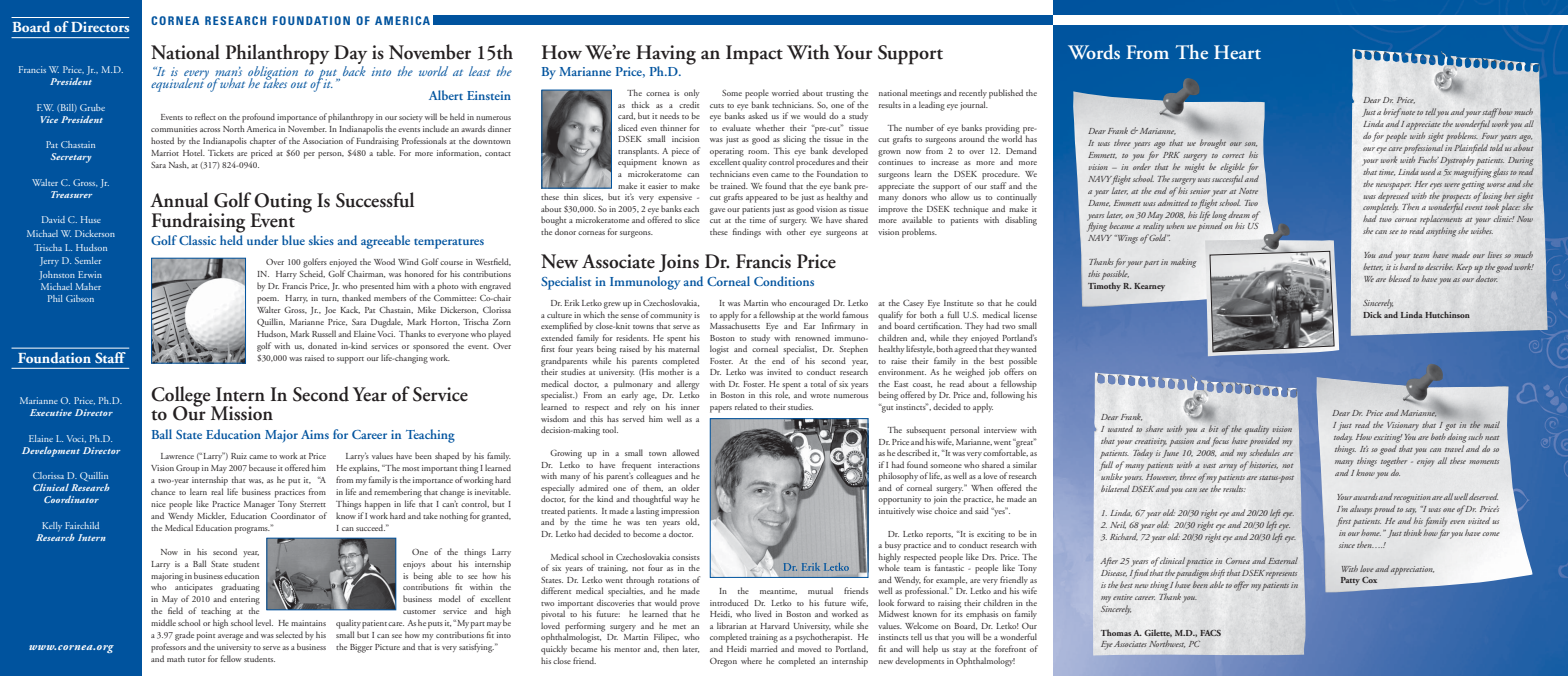  Describe the element at coordinates (242, 413) in the document. I see `Mission` at that location.
